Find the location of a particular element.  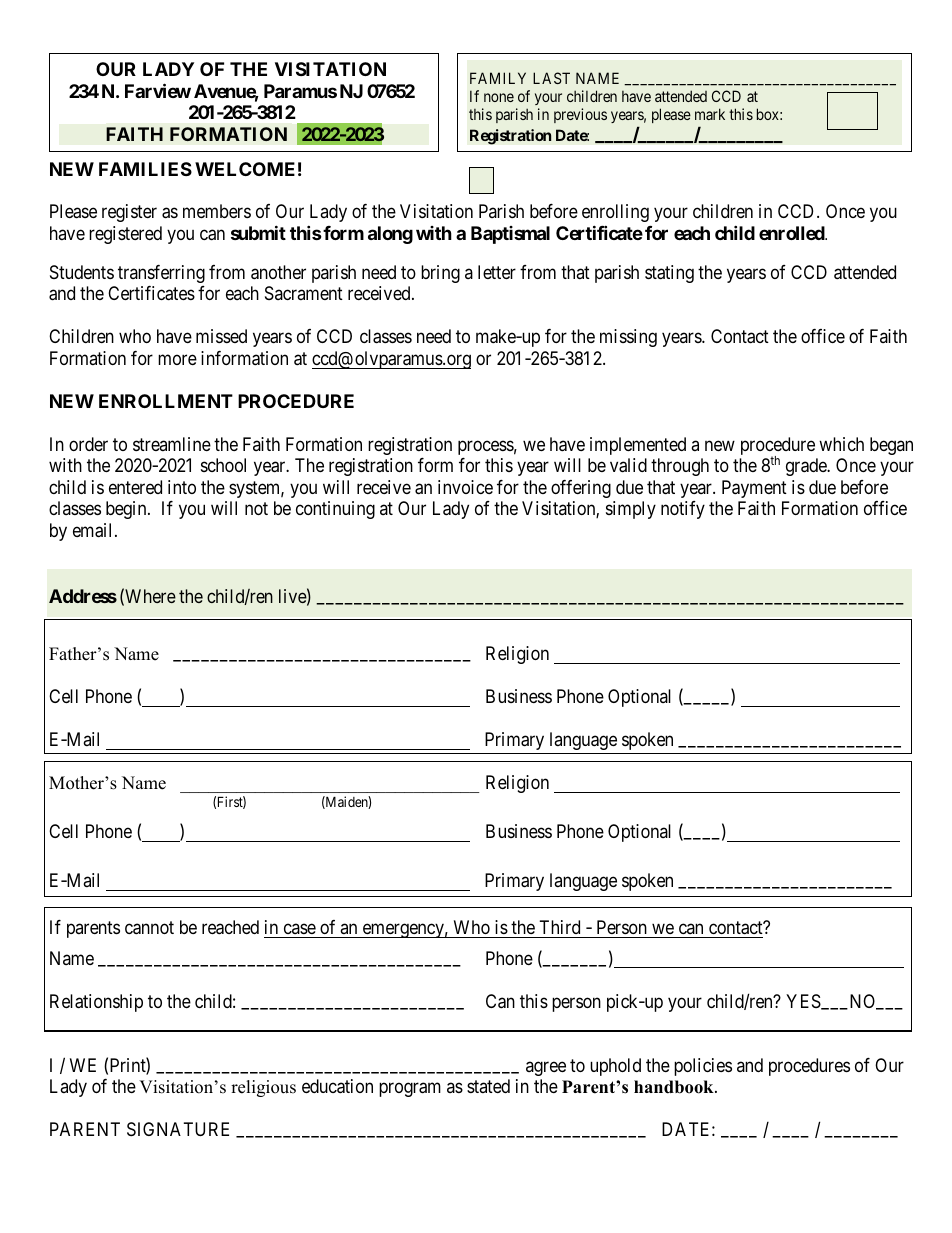

begin is located at coordinates (127, 510).
